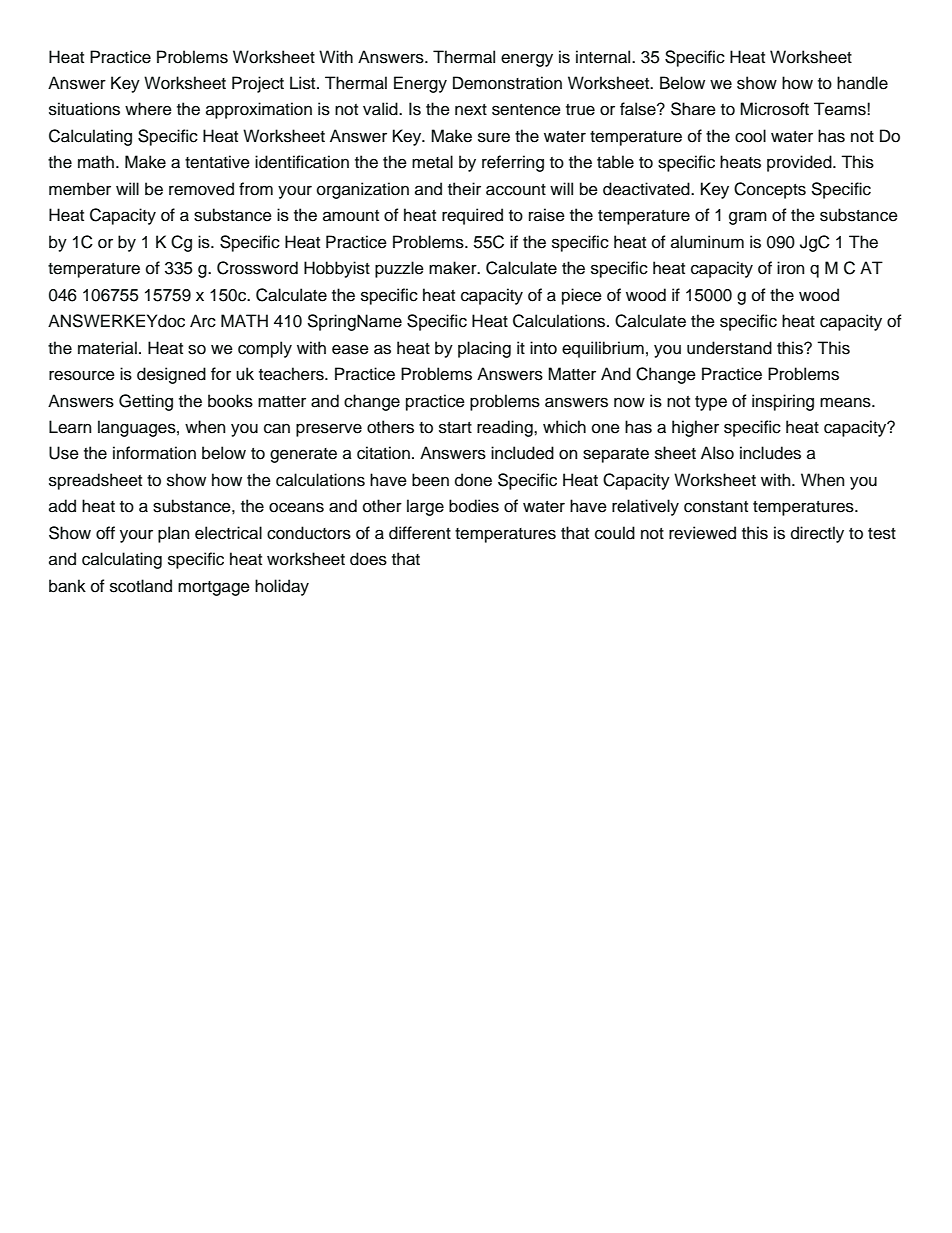  What do you see at coordinates (258, 84) in the screenshot?
I see `Project` at bounding box center [258, 84].
